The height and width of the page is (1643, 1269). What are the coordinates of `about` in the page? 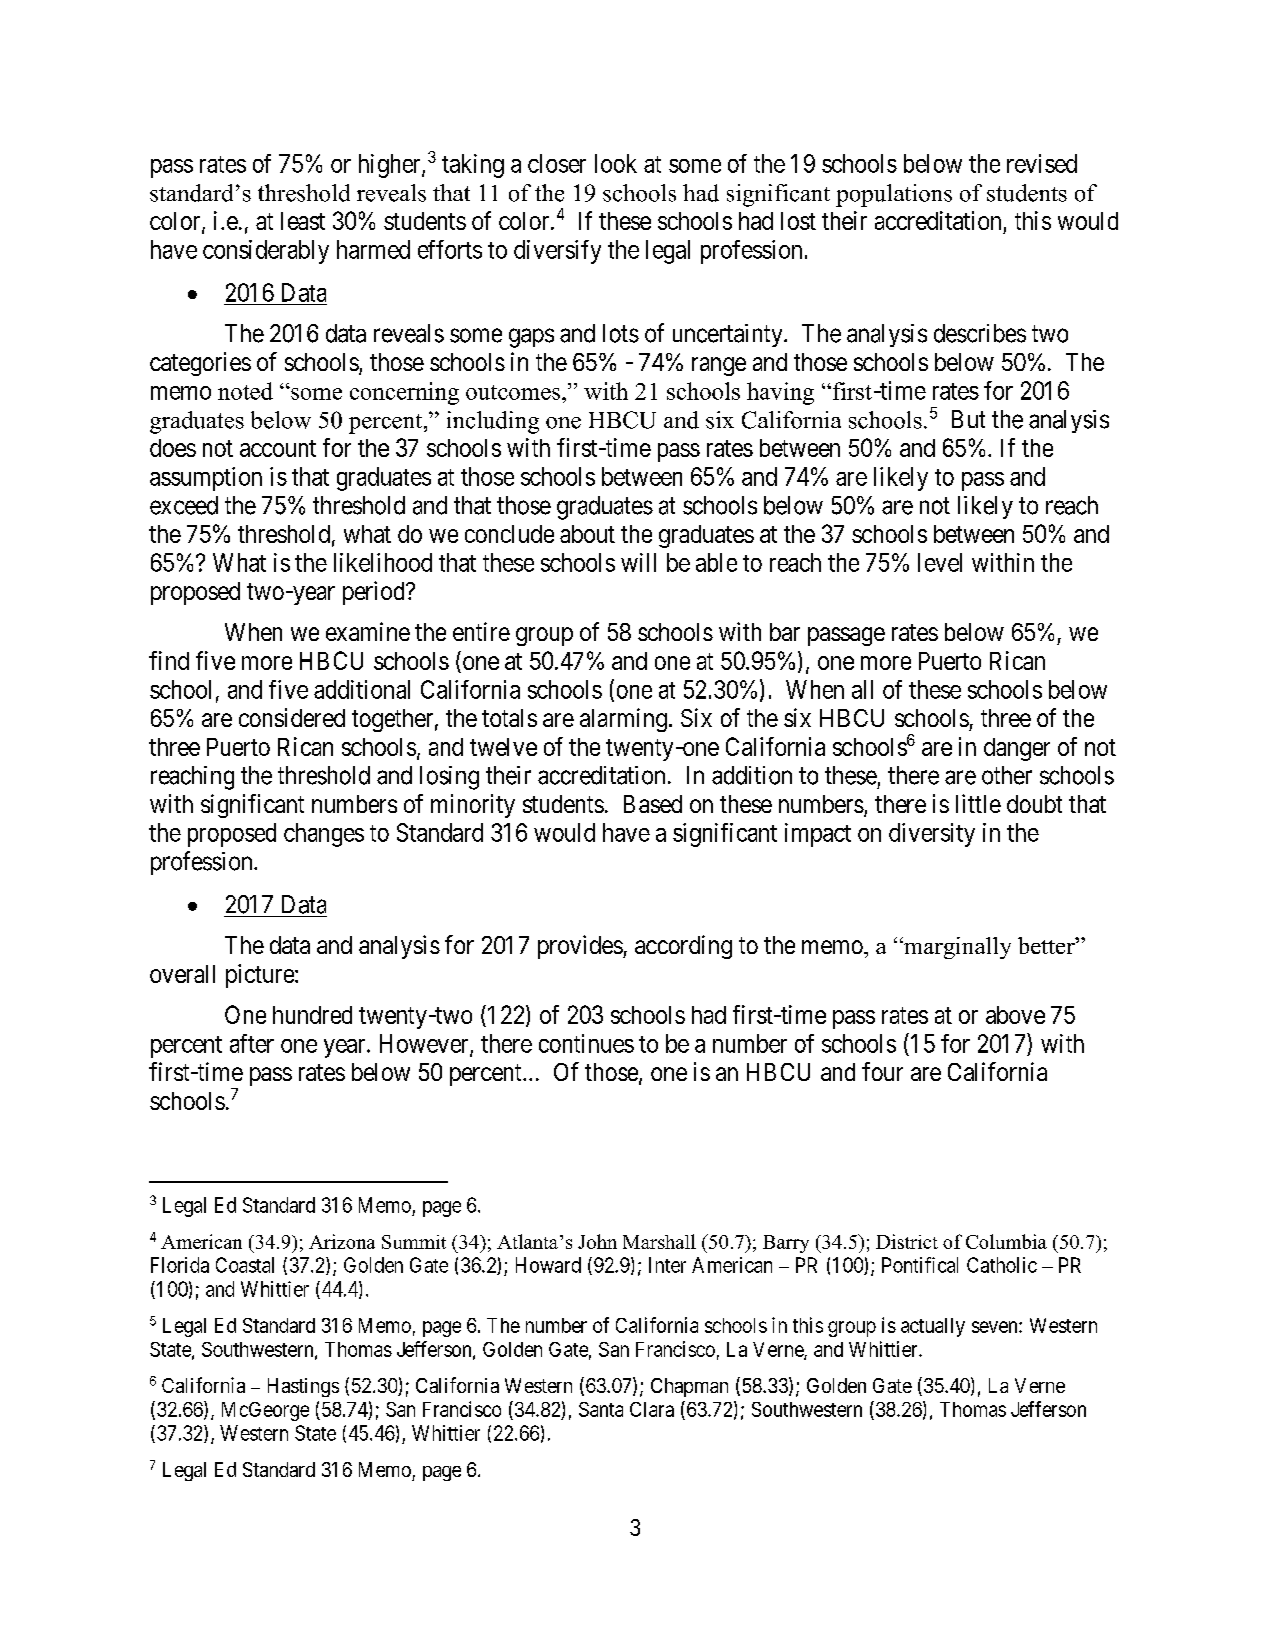 It's located at (587, 534).
